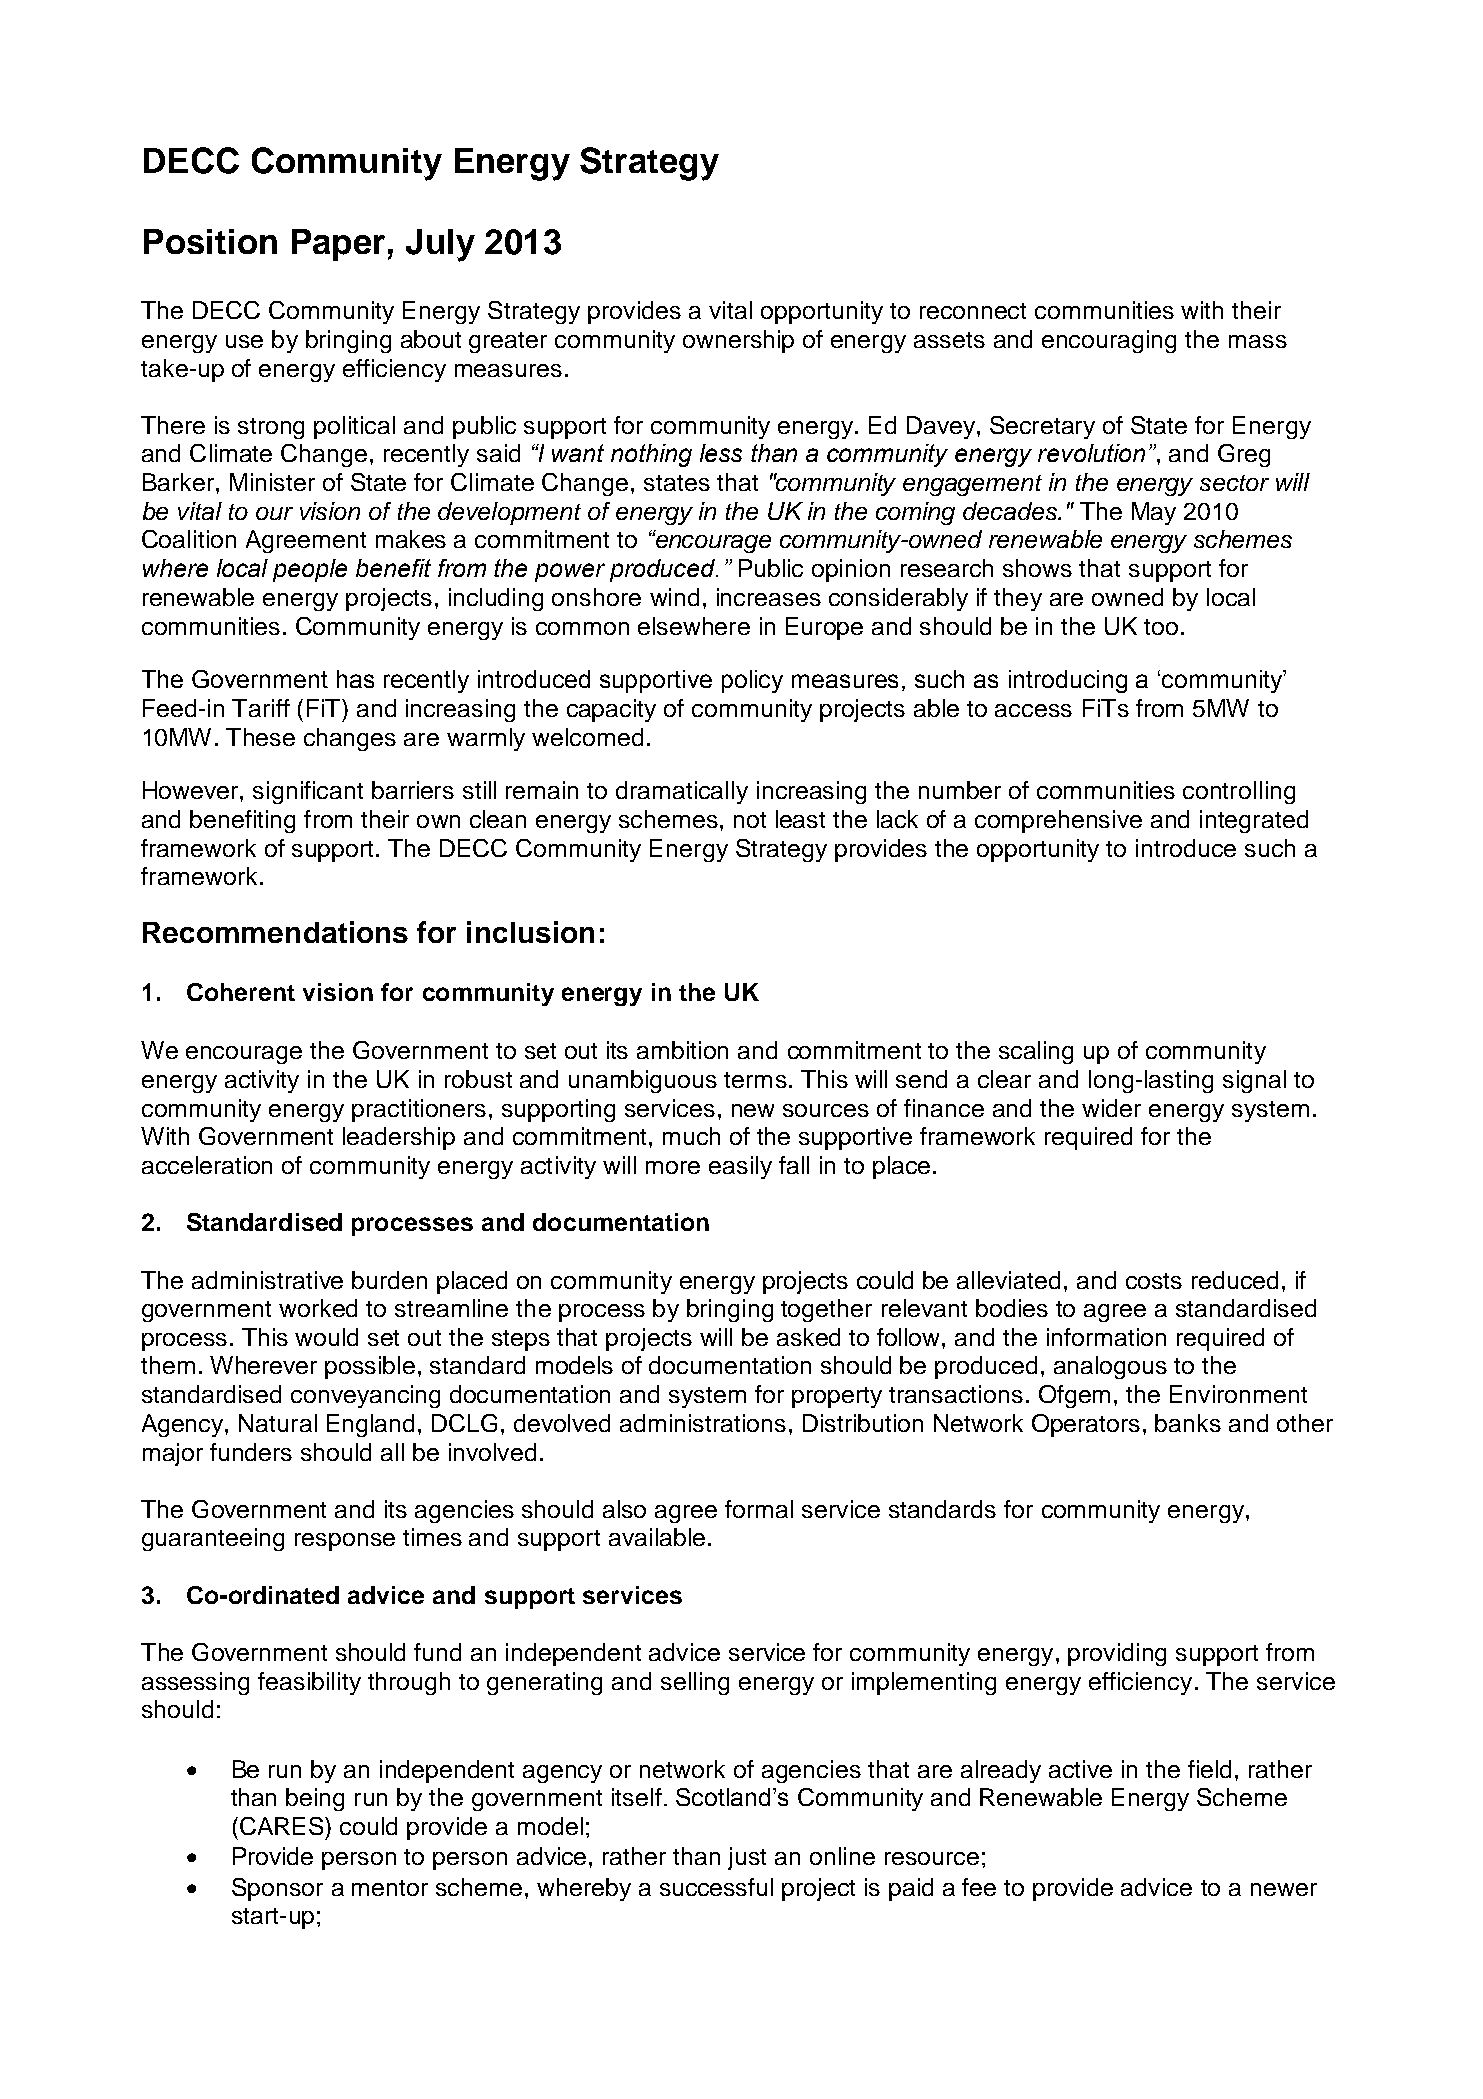  I want to click on has, so click(355, 679).
